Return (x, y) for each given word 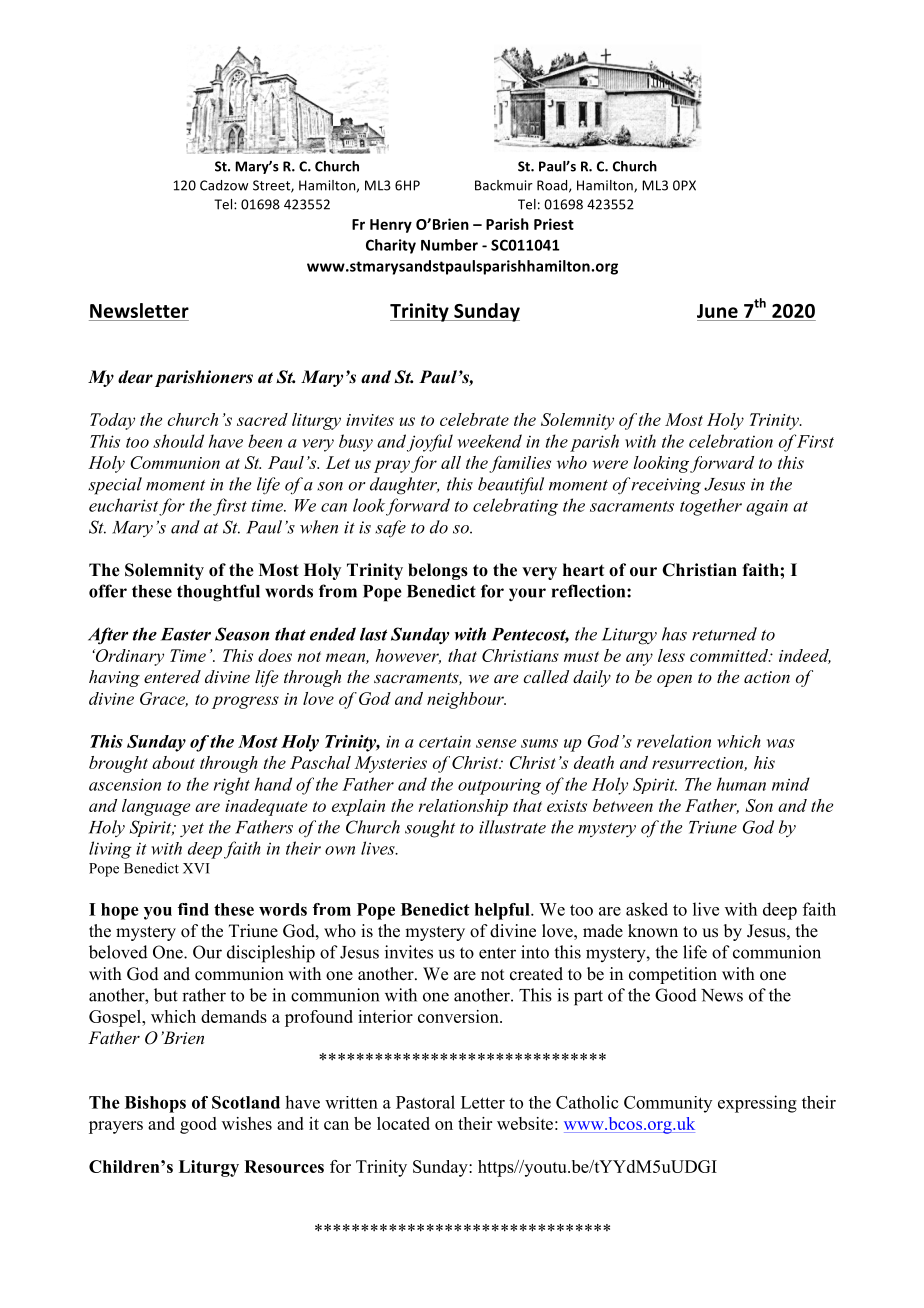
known (653, 931)
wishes (247, 1123)
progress (245, 702)
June (717, 311)
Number (449, 245)
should (178, 441)
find (193, 909)
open (674, 680)
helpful (503, 911)
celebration (731, 441)
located (403, 1123)
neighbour (466, 700)
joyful (430, 443)
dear (135, 377)
